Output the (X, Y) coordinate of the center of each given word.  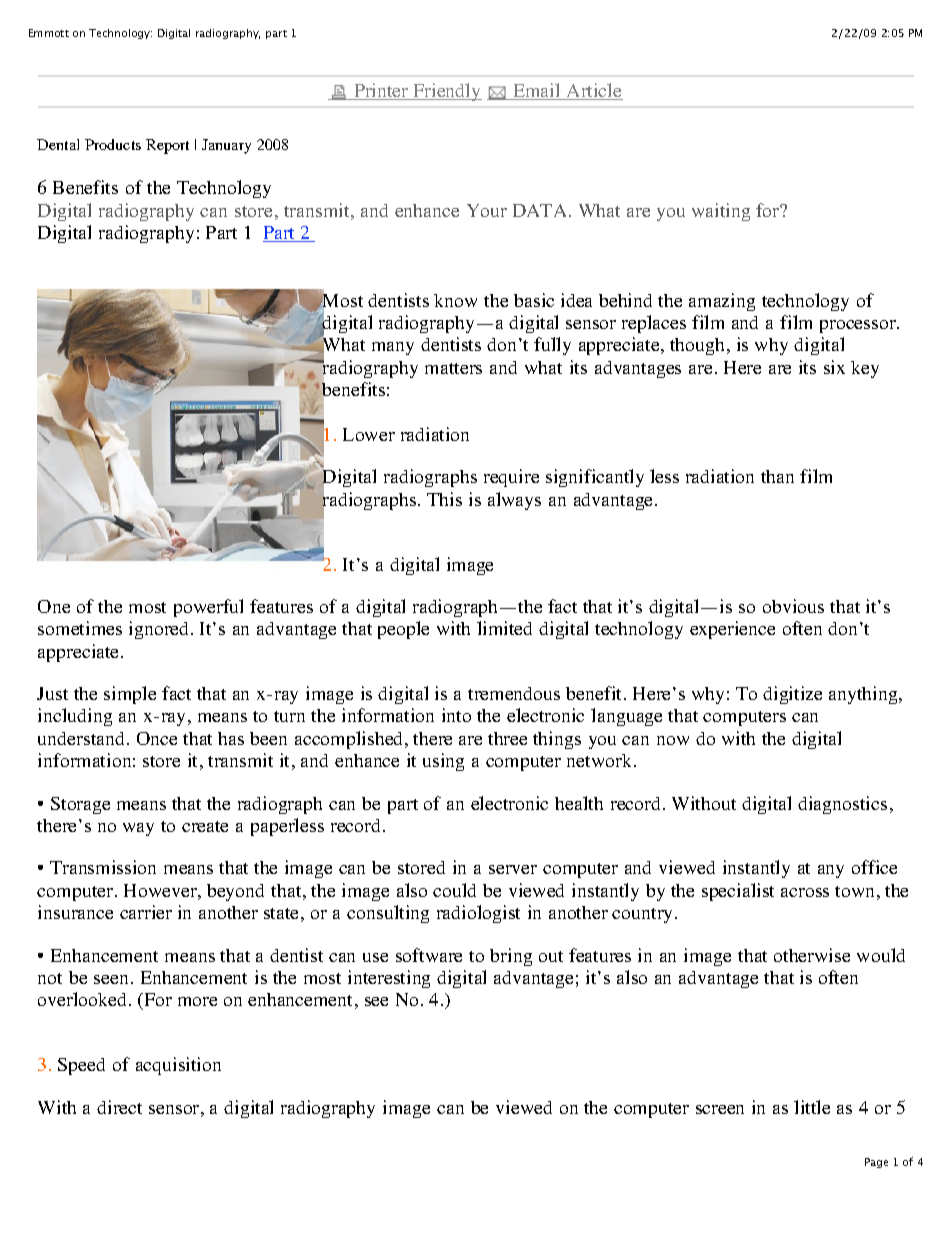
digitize (792, 695)
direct (119, 1107)
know (455, 300)
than (777, 476)
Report (167, 146)
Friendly (447, 92)
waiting (721, 212)
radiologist (478, 914)
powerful (208, 608)
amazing (722, 302)
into (456, 715)
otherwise (812, 955)
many (393, 348)
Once (157, 738)
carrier (146, 912)
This (444, 499)
